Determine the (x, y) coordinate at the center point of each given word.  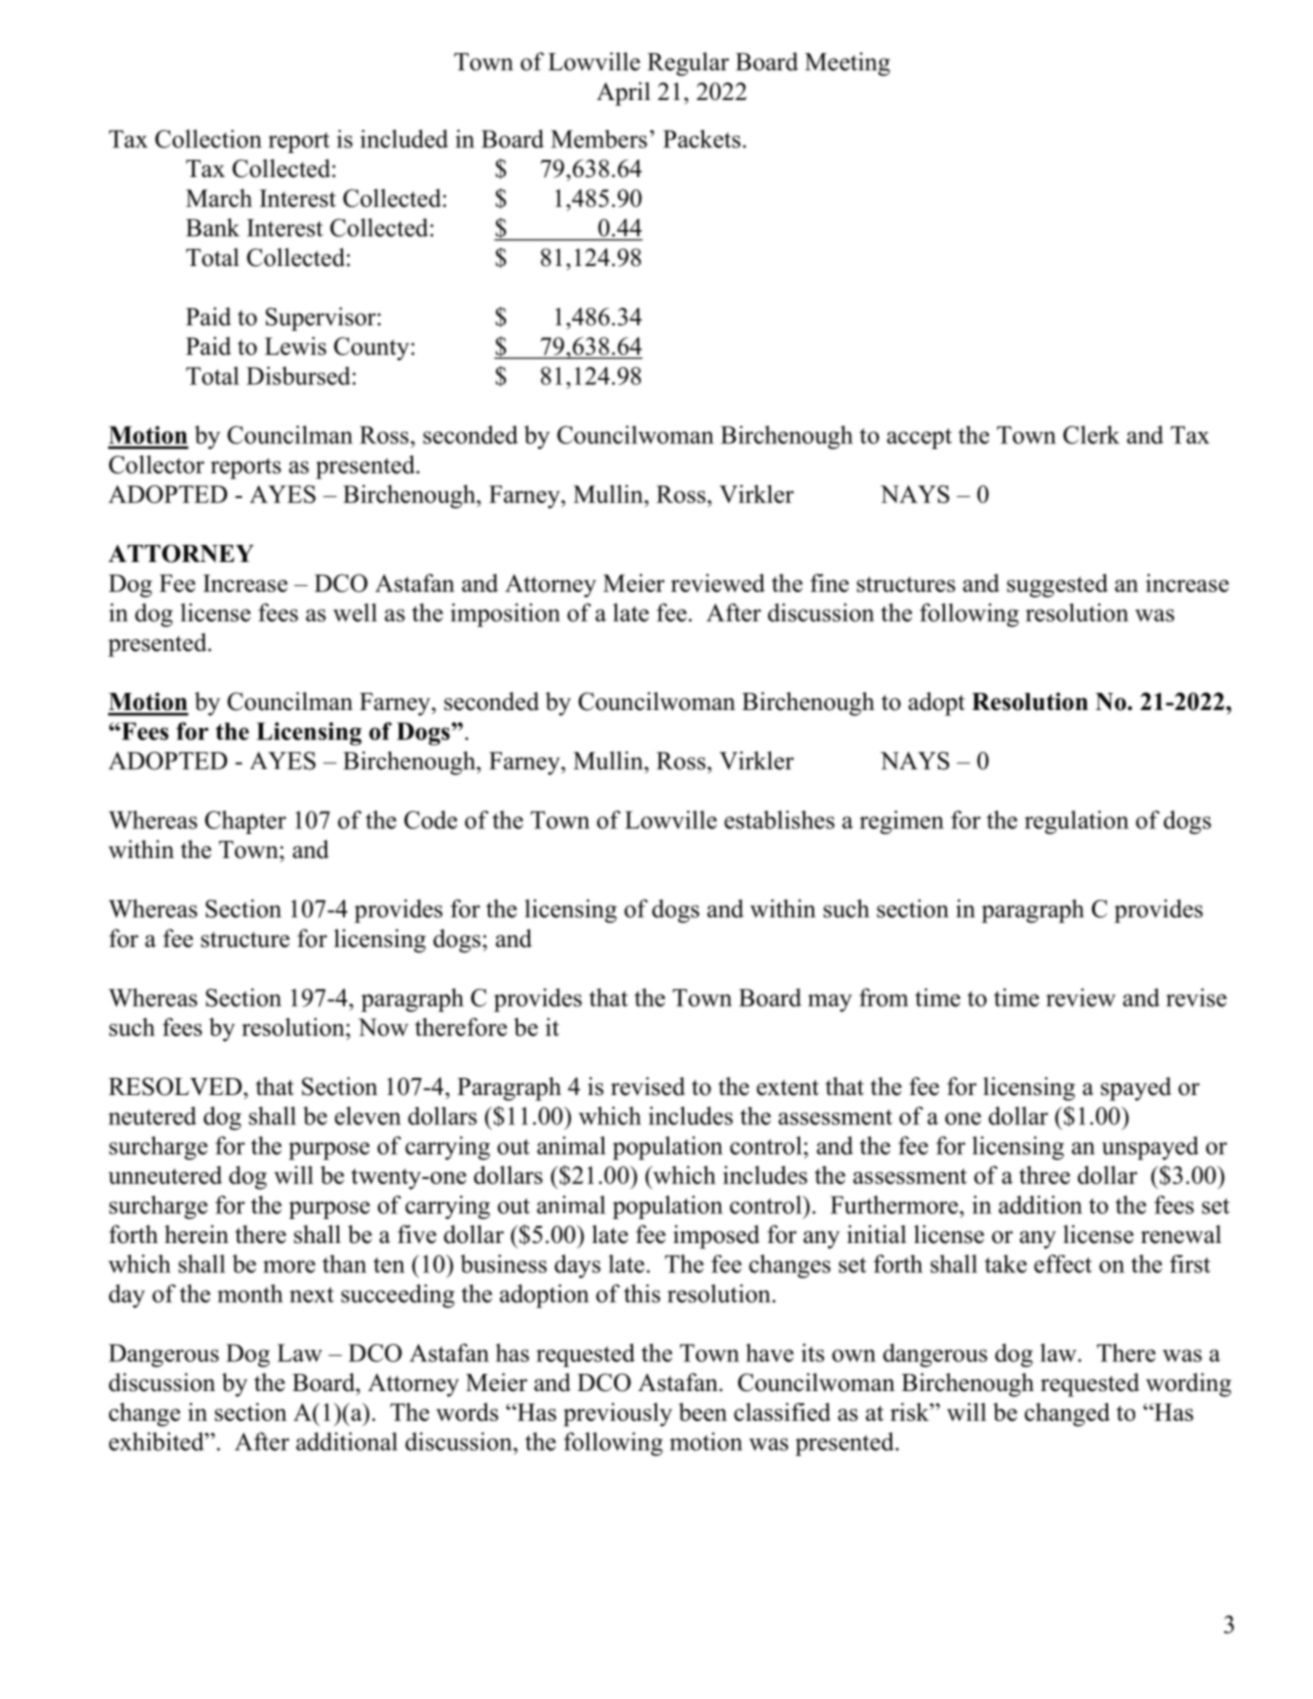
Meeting (847, 64)
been (703, 1412)
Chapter (245, 822)
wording (1188, 1385)
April (623, 94)
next (312, 1295)
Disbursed (299, 375)
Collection (208, 138)
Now (383, 1027)
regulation (1077, 822)
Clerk (1091, 434)
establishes (779, 819)
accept (919, 438)
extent (788, 1088)
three (1044, 1175)
